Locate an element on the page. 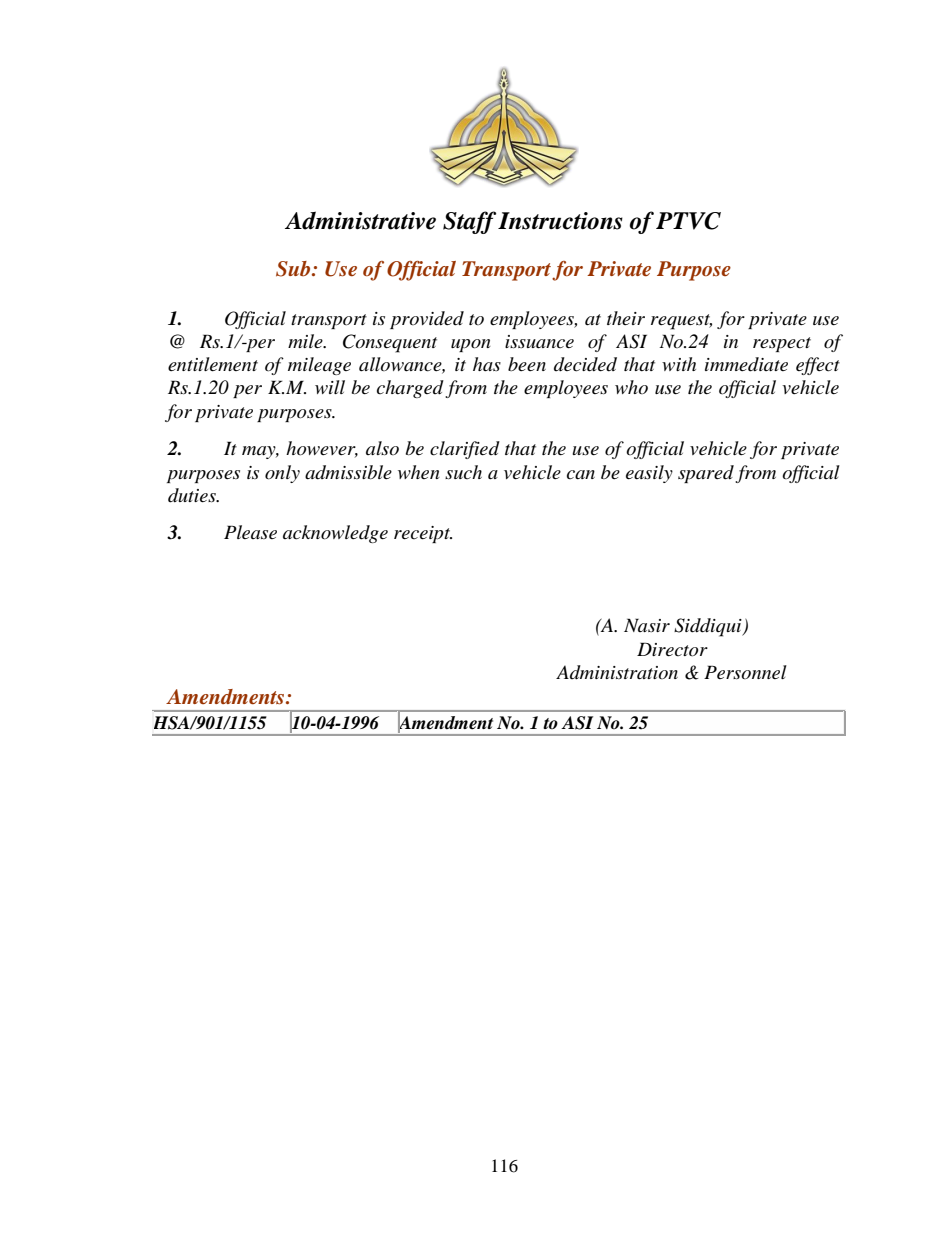 The height and width of the page is (1233, 952). Administrative is located at coordinates (360, 220).
